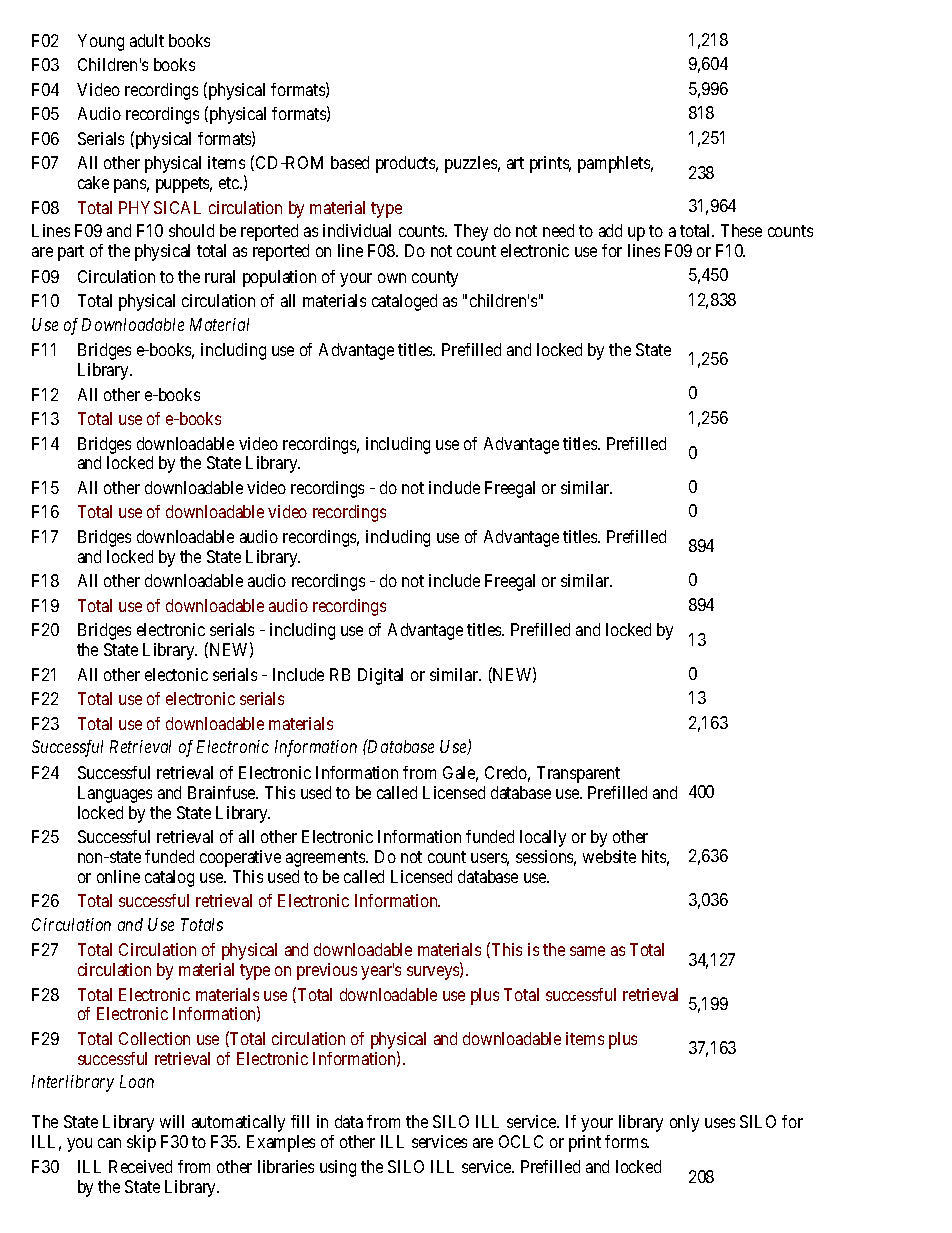 The width and height of the screenshot is (952, 1233). I want to click on agreements, so click(326, 859).
